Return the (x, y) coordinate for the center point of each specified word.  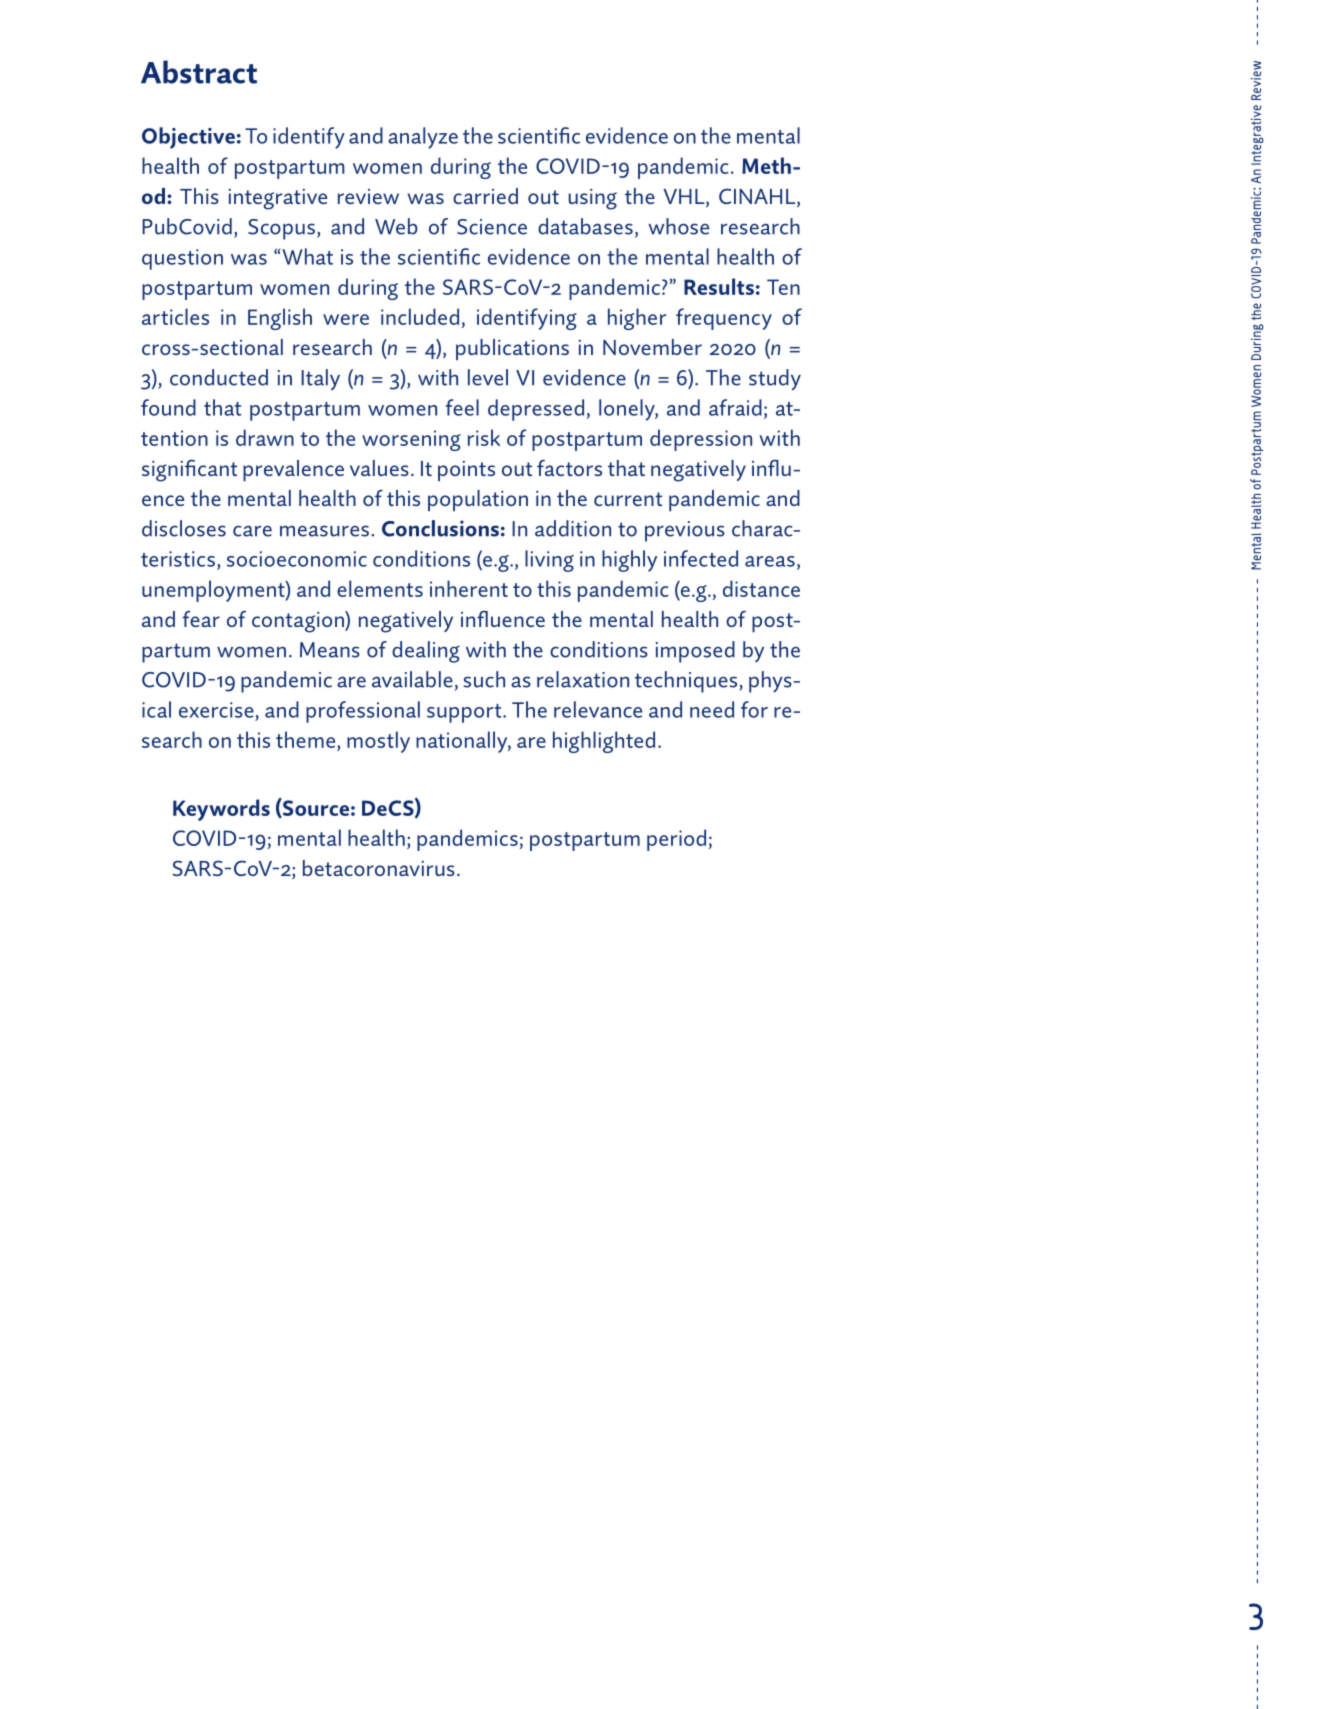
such (484, 679)
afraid (735, 407)
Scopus (281, 229)
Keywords (221, 810)
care (252, 531)
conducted (219, 377)
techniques (687, 682)
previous (685, 531)
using (593, 199)
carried (485, 196)
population (478, 500)
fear (201, 618)
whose (678, 226)
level (488, 377)
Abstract (199, 72)
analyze (423, 138)
